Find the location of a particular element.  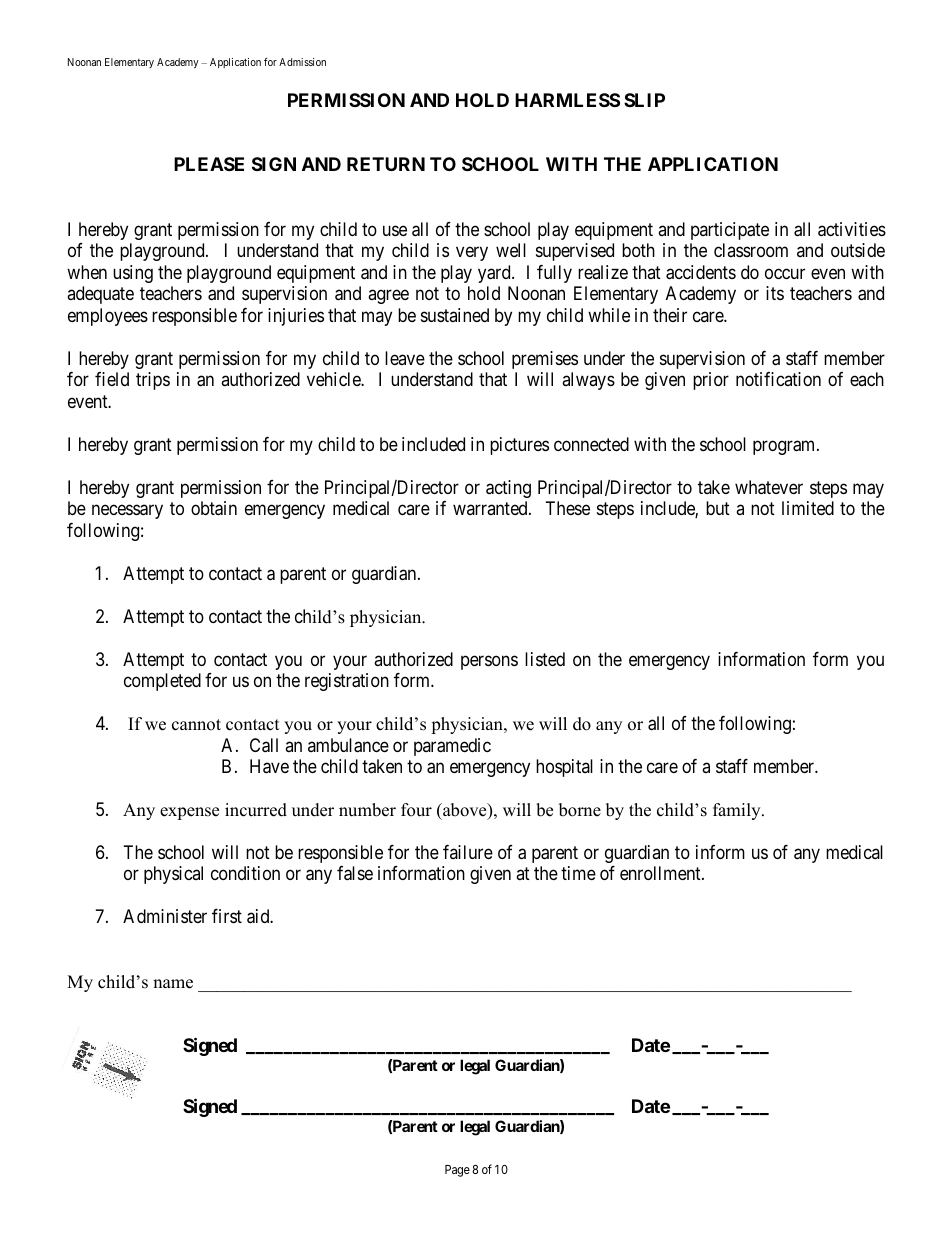

PLEASE is located at coordinates (209, 164).
